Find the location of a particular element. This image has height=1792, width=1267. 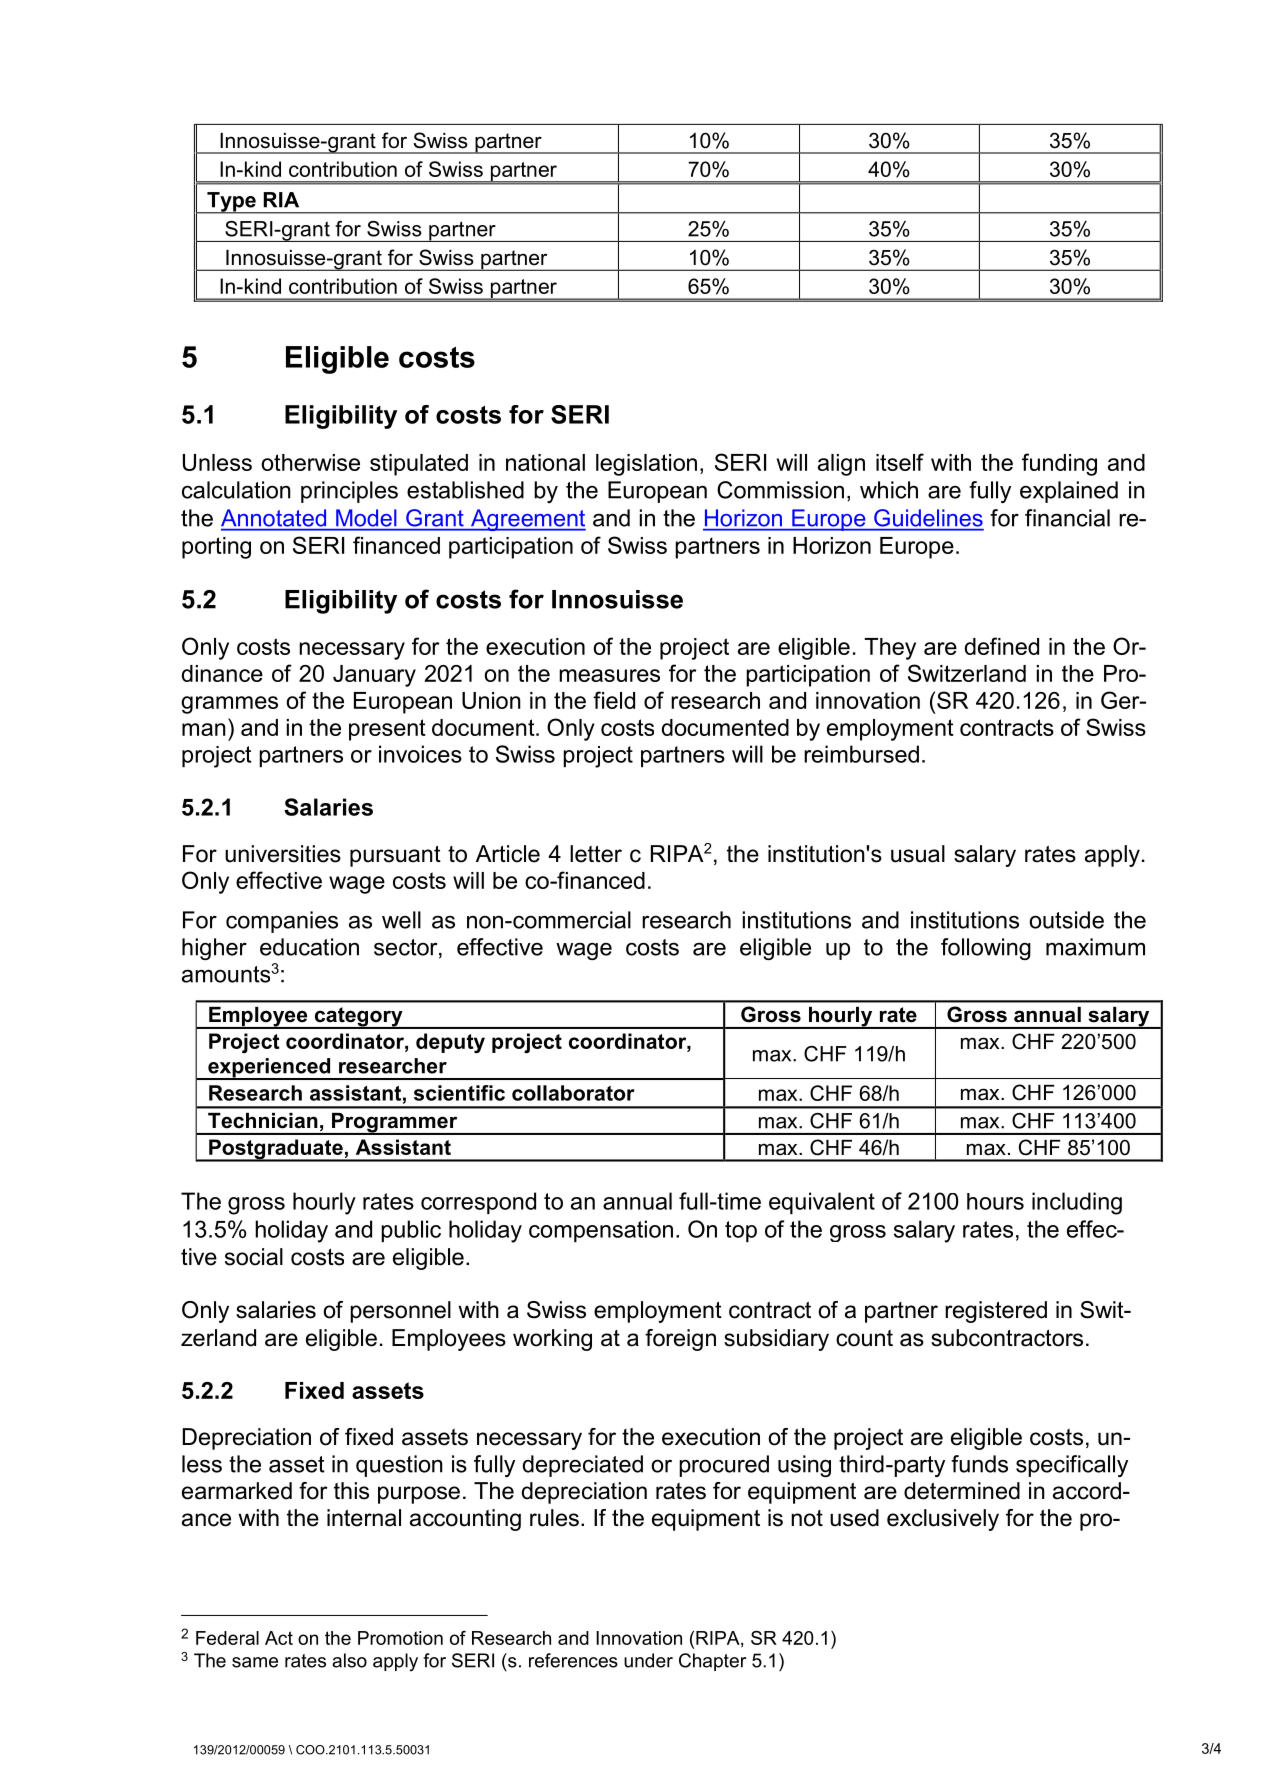

following is located at coordinates (986, 949).
